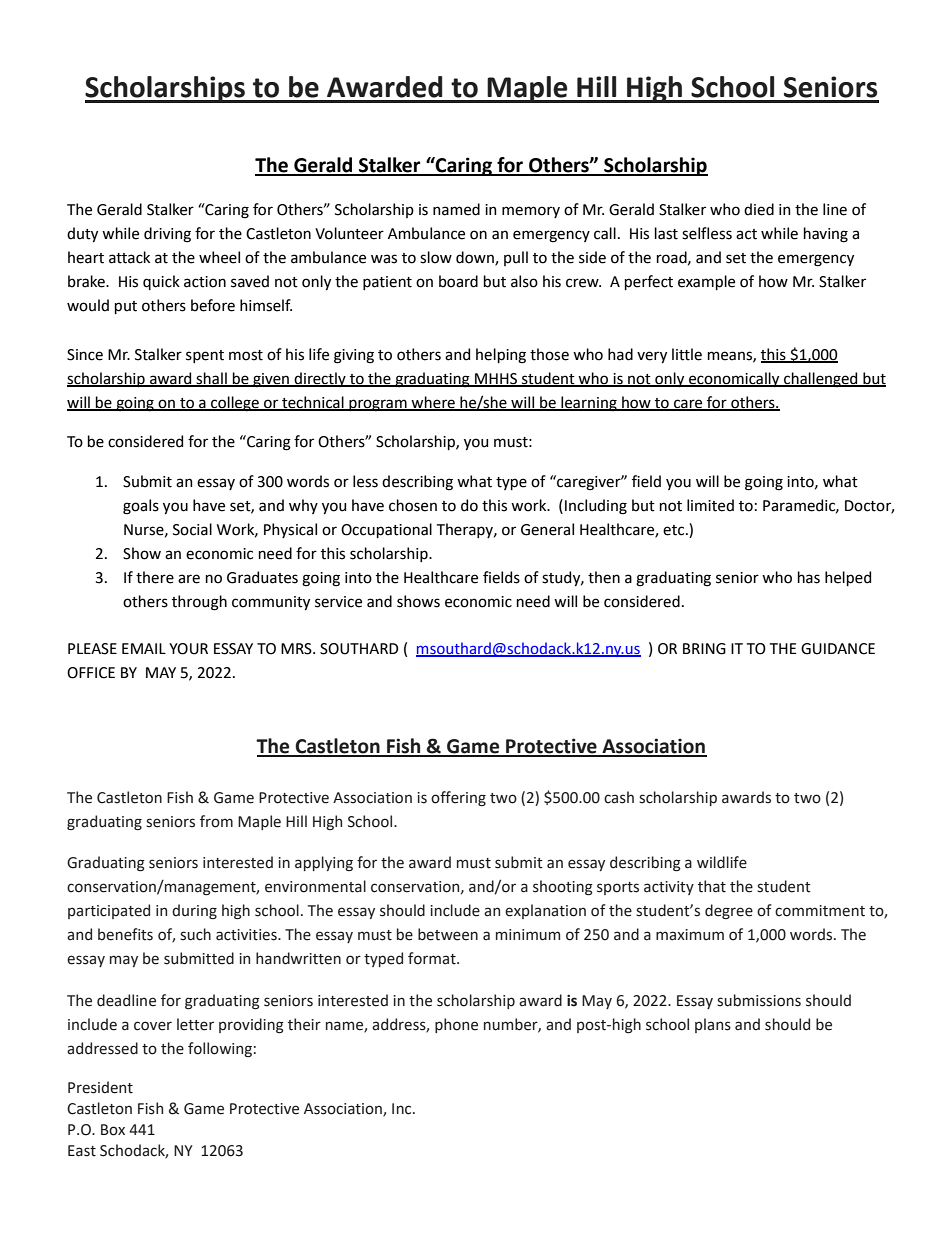  I want to click on degree, so click(729, 911).
